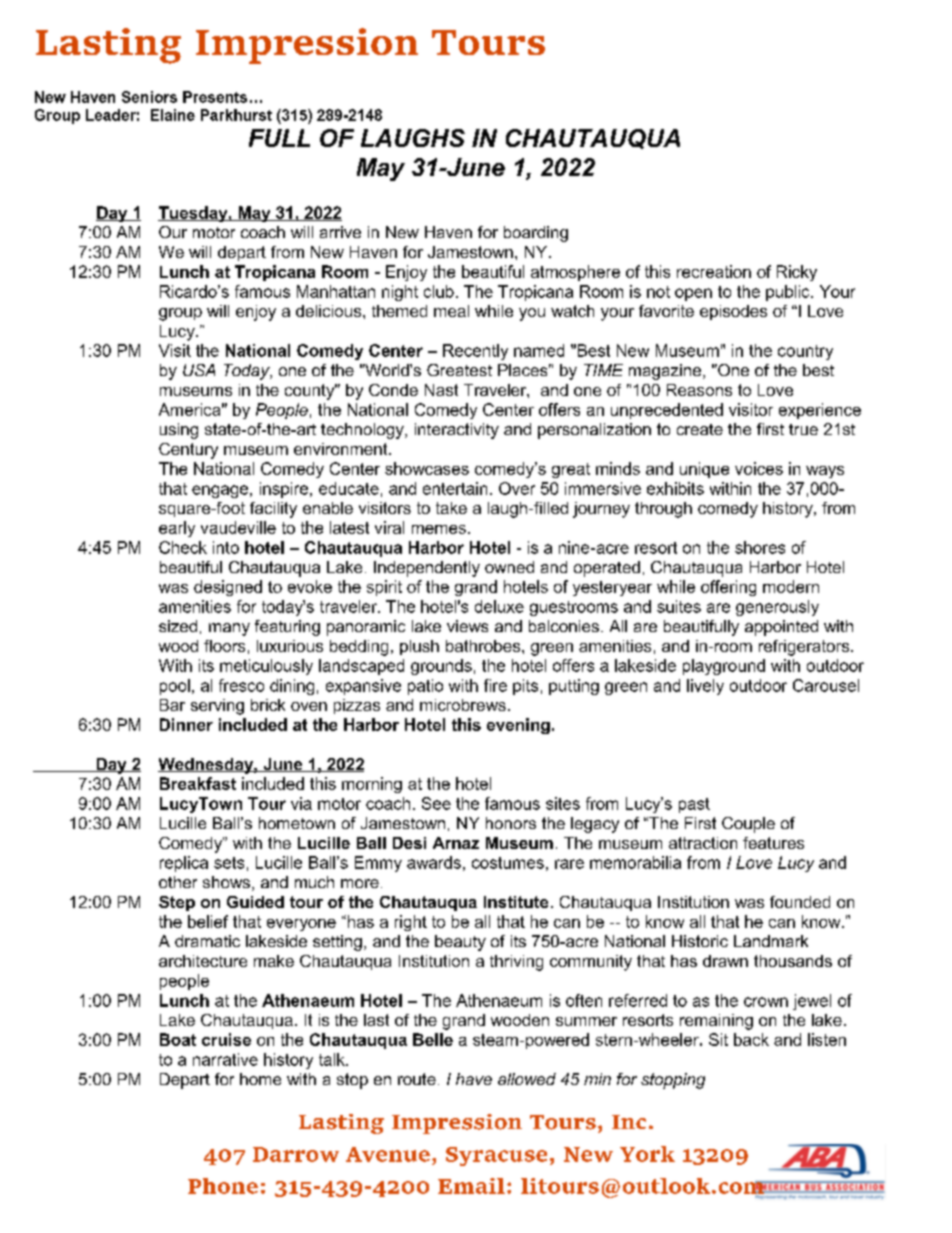 The height and width of the document is (1233, 952). What do you see at coordinates (198, 783) in the document?
I see `Breakfast` at bounding box center [198, 783].
